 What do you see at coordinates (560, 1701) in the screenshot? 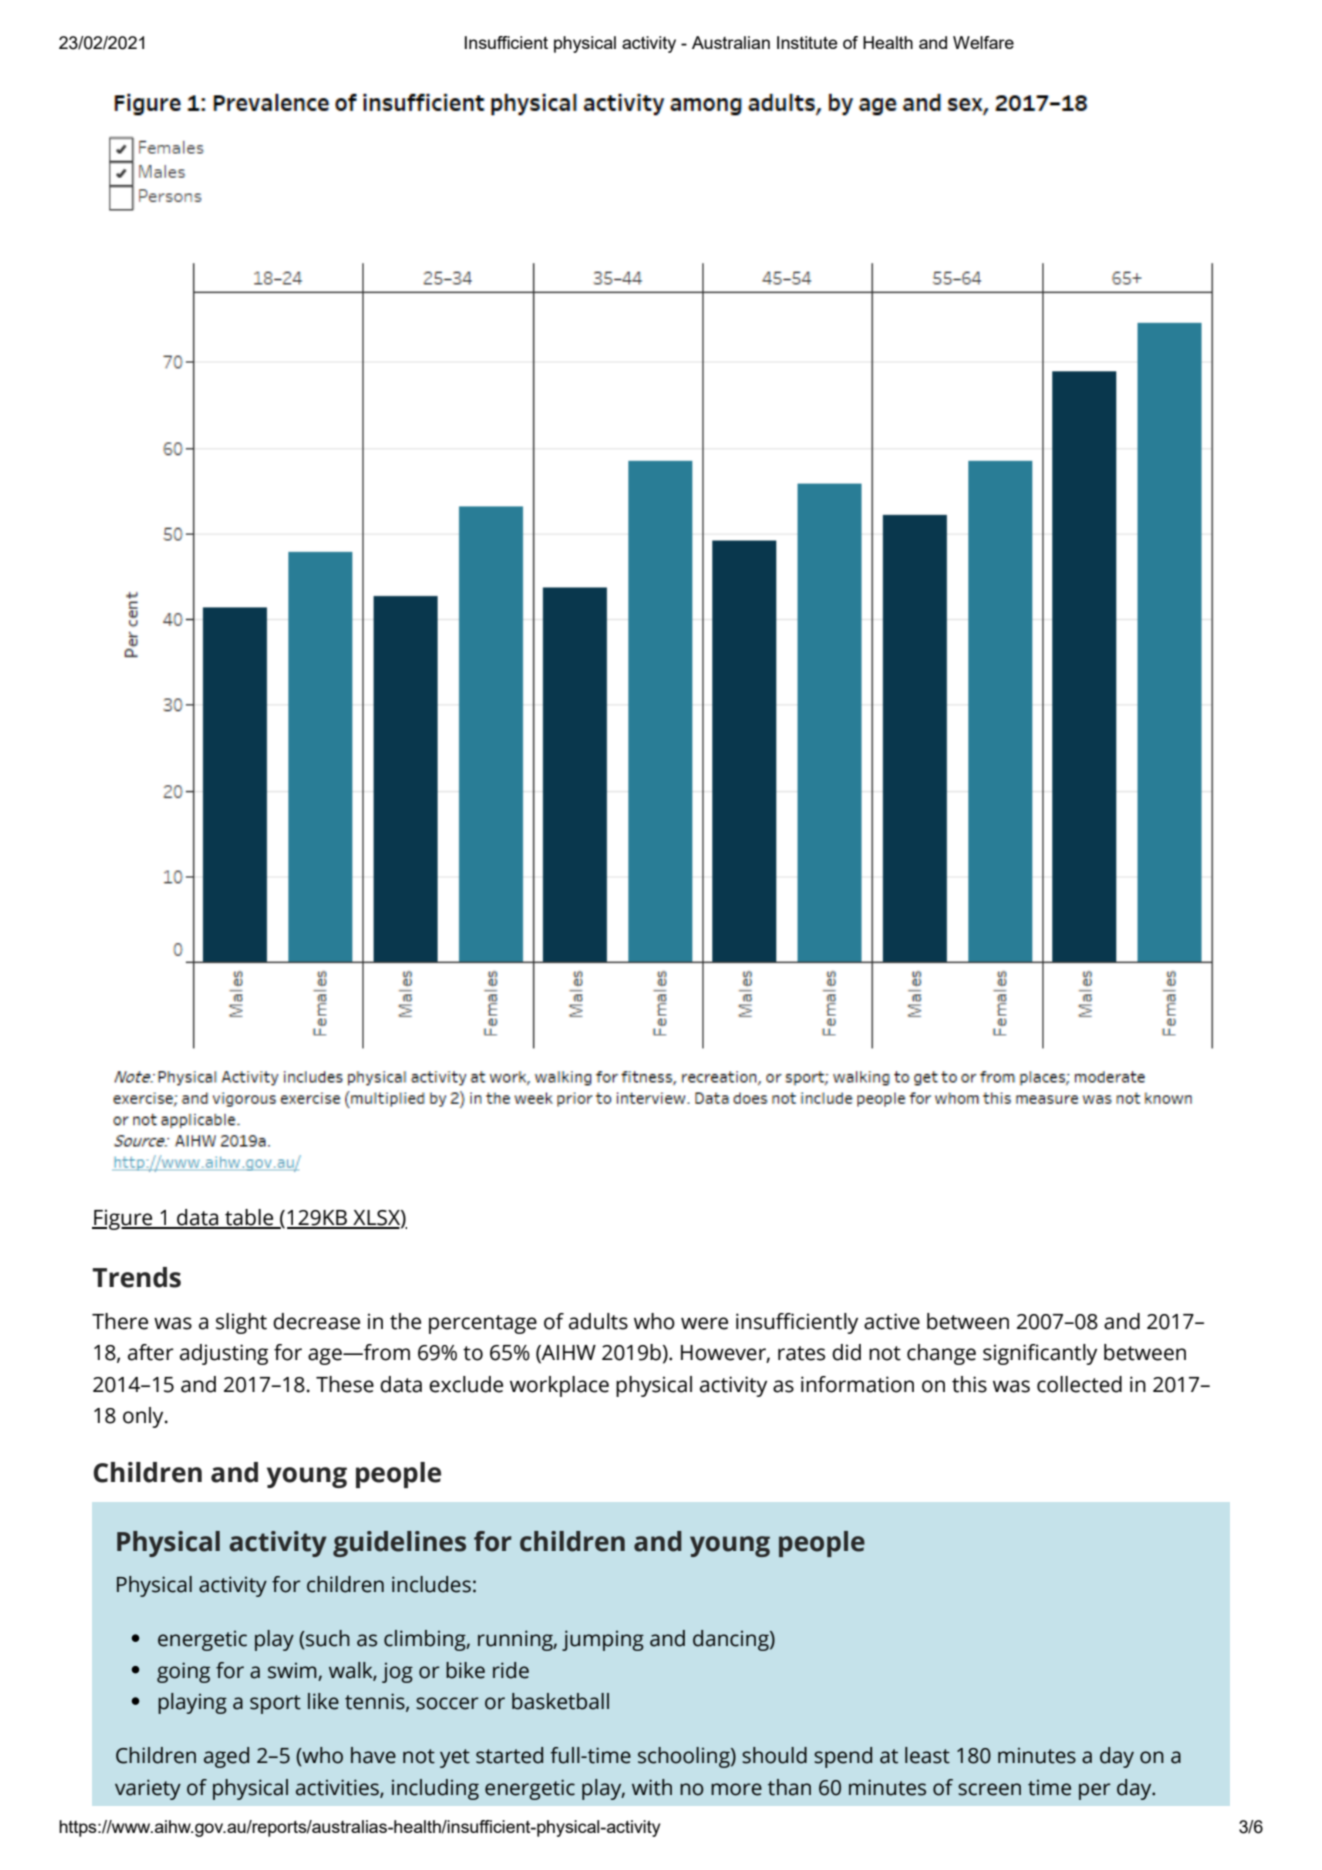
I see `basketball` at bounding box center [560, 1701].
